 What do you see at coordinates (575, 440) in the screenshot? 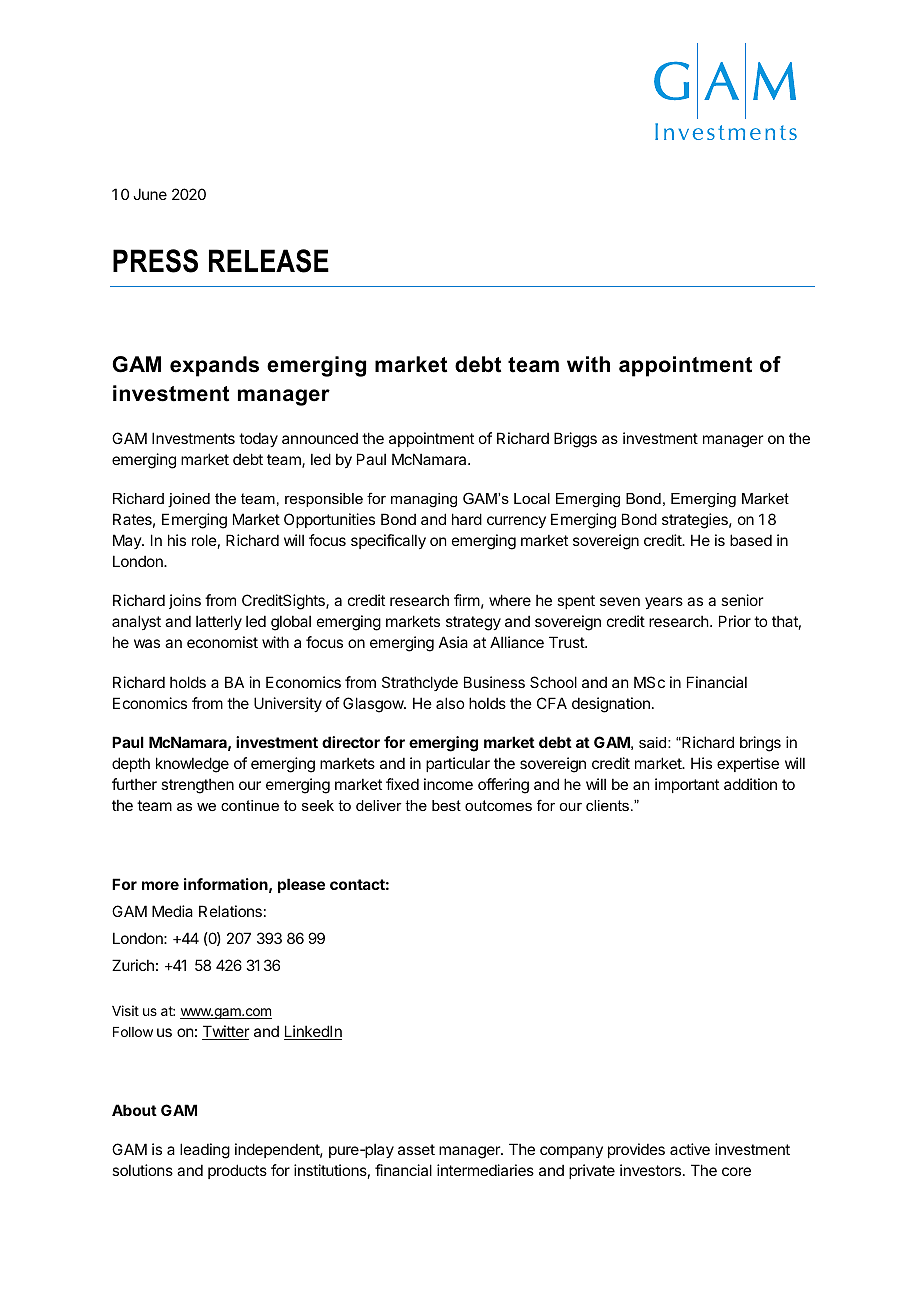
I see `Briggs` at bounding box center [575, 440].
